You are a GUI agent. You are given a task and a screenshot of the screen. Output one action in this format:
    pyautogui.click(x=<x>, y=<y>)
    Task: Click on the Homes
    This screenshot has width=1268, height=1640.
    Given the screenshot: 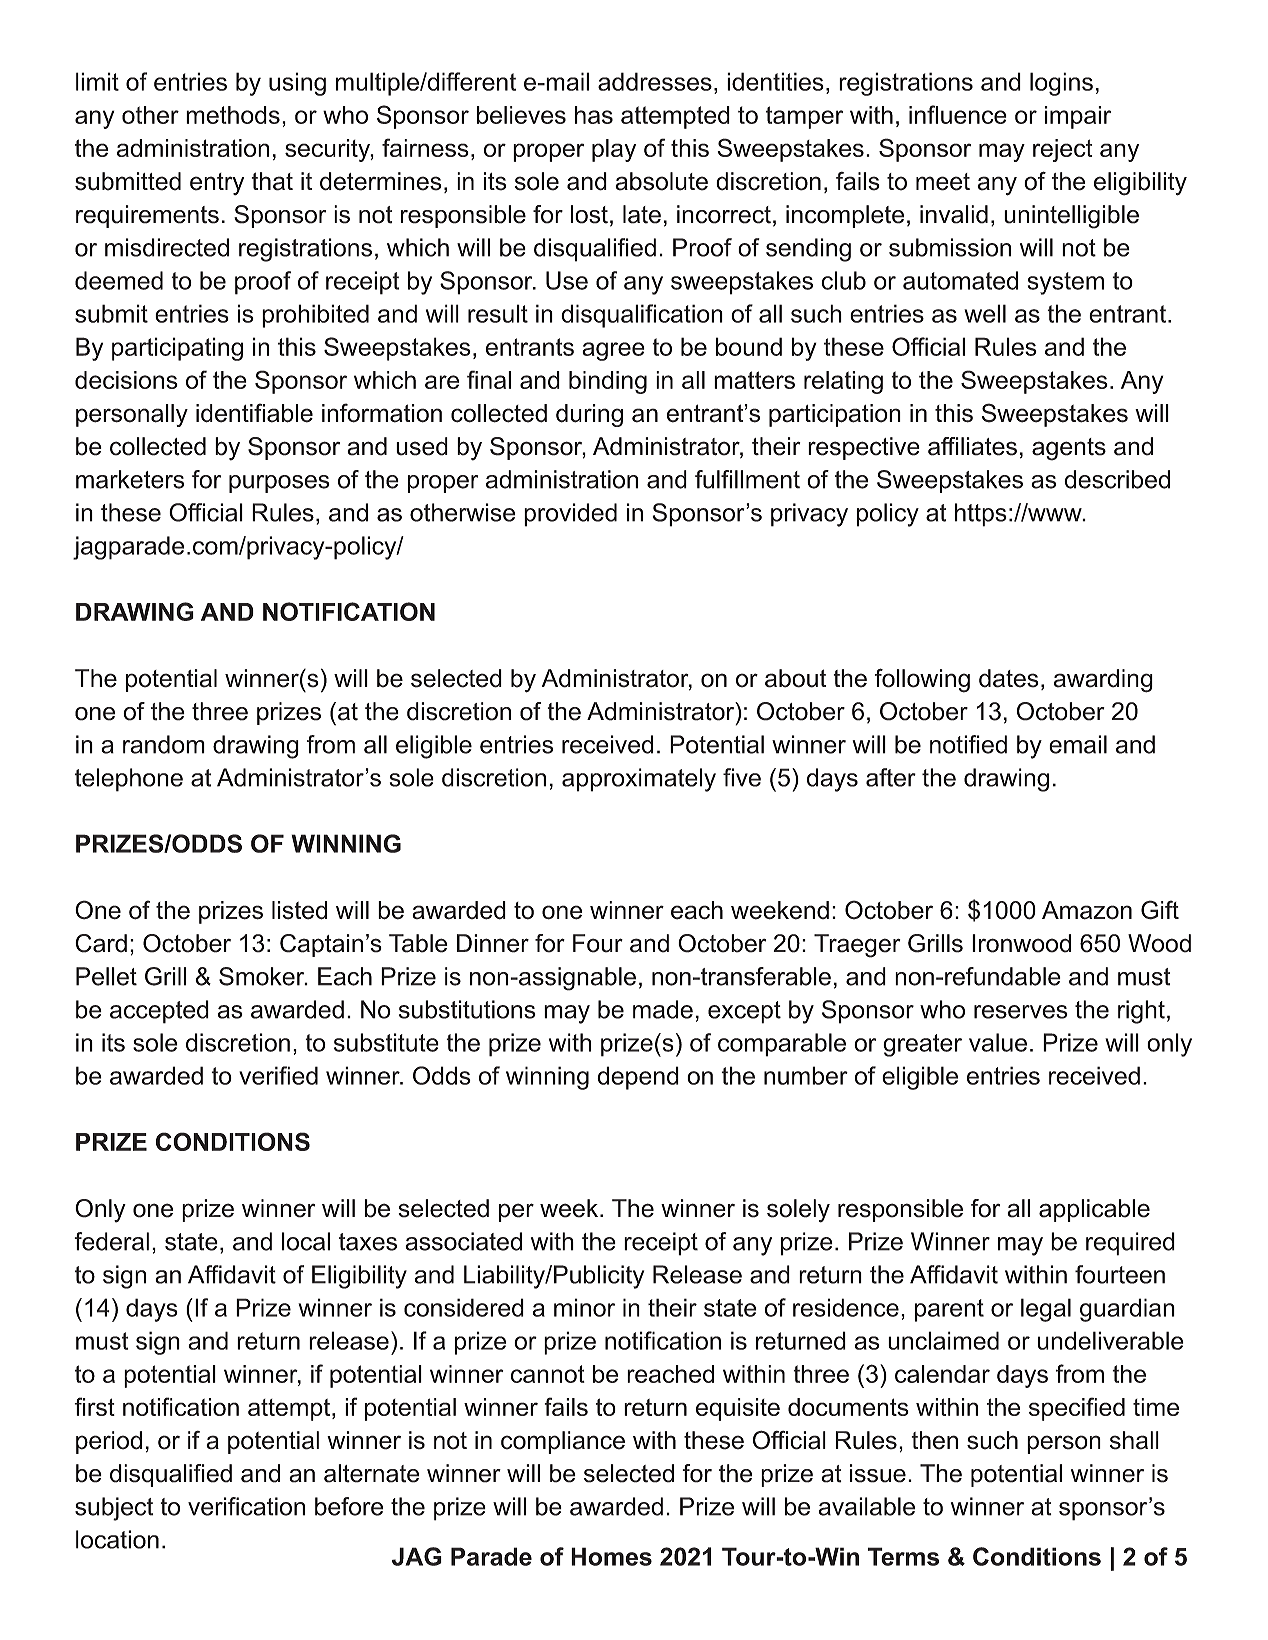 What is the action you would take?
    pyautogui.click(x=611, y=1556)
